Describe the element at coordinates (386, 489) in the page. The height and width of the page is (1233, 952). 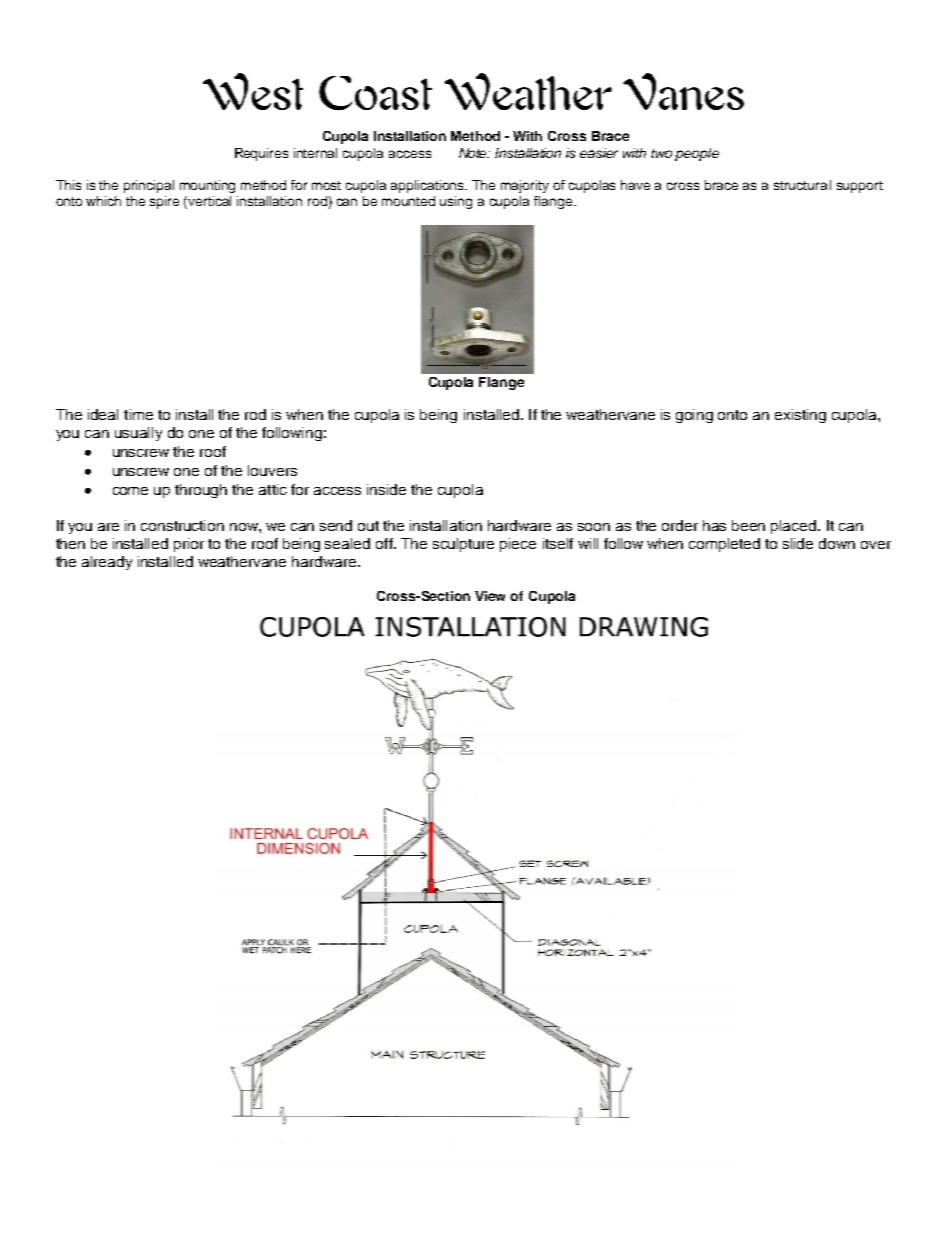
I see `inside` at that location.
